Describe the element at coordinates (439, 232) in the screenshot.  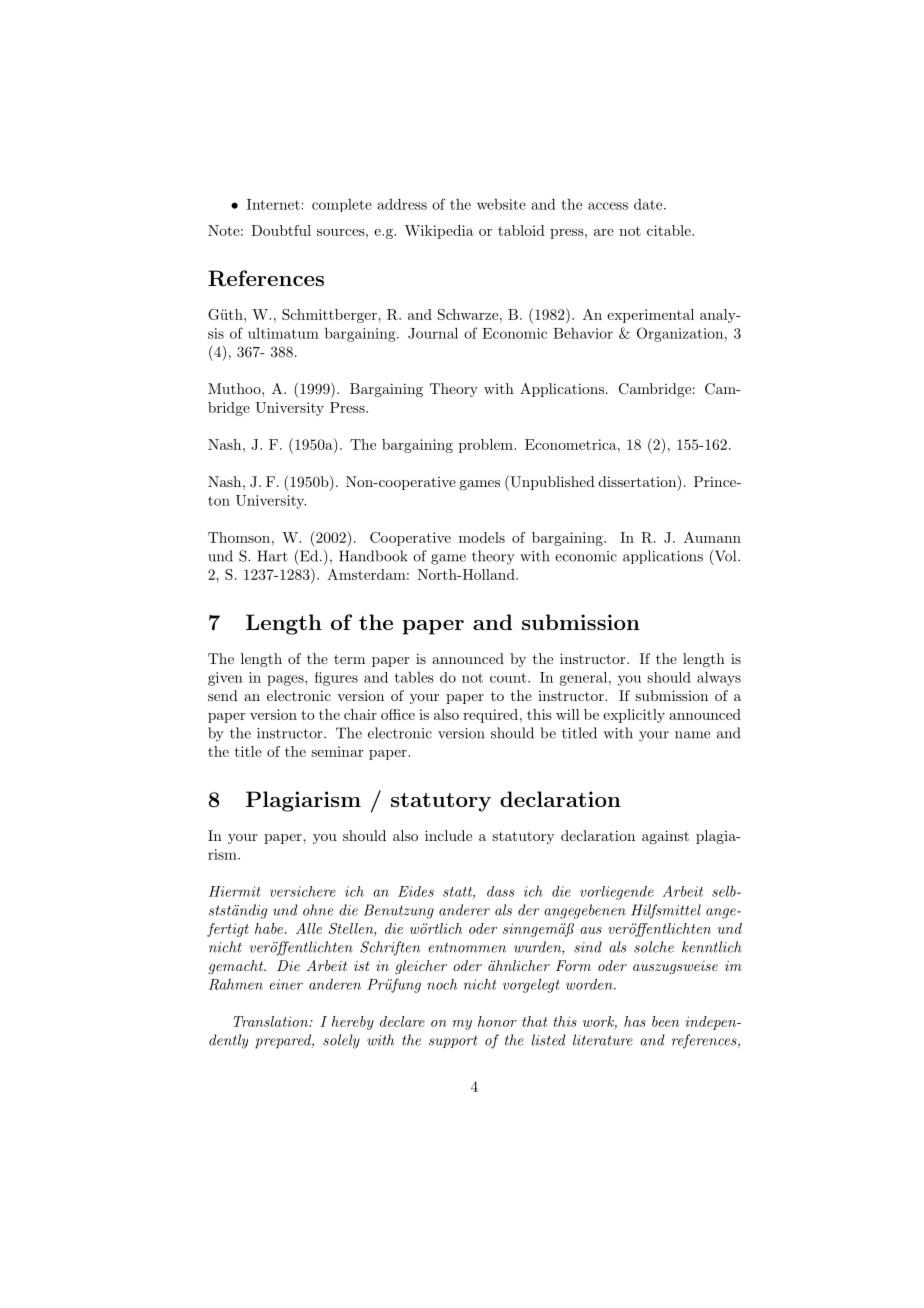
I see `Wikipedia` at that location.
